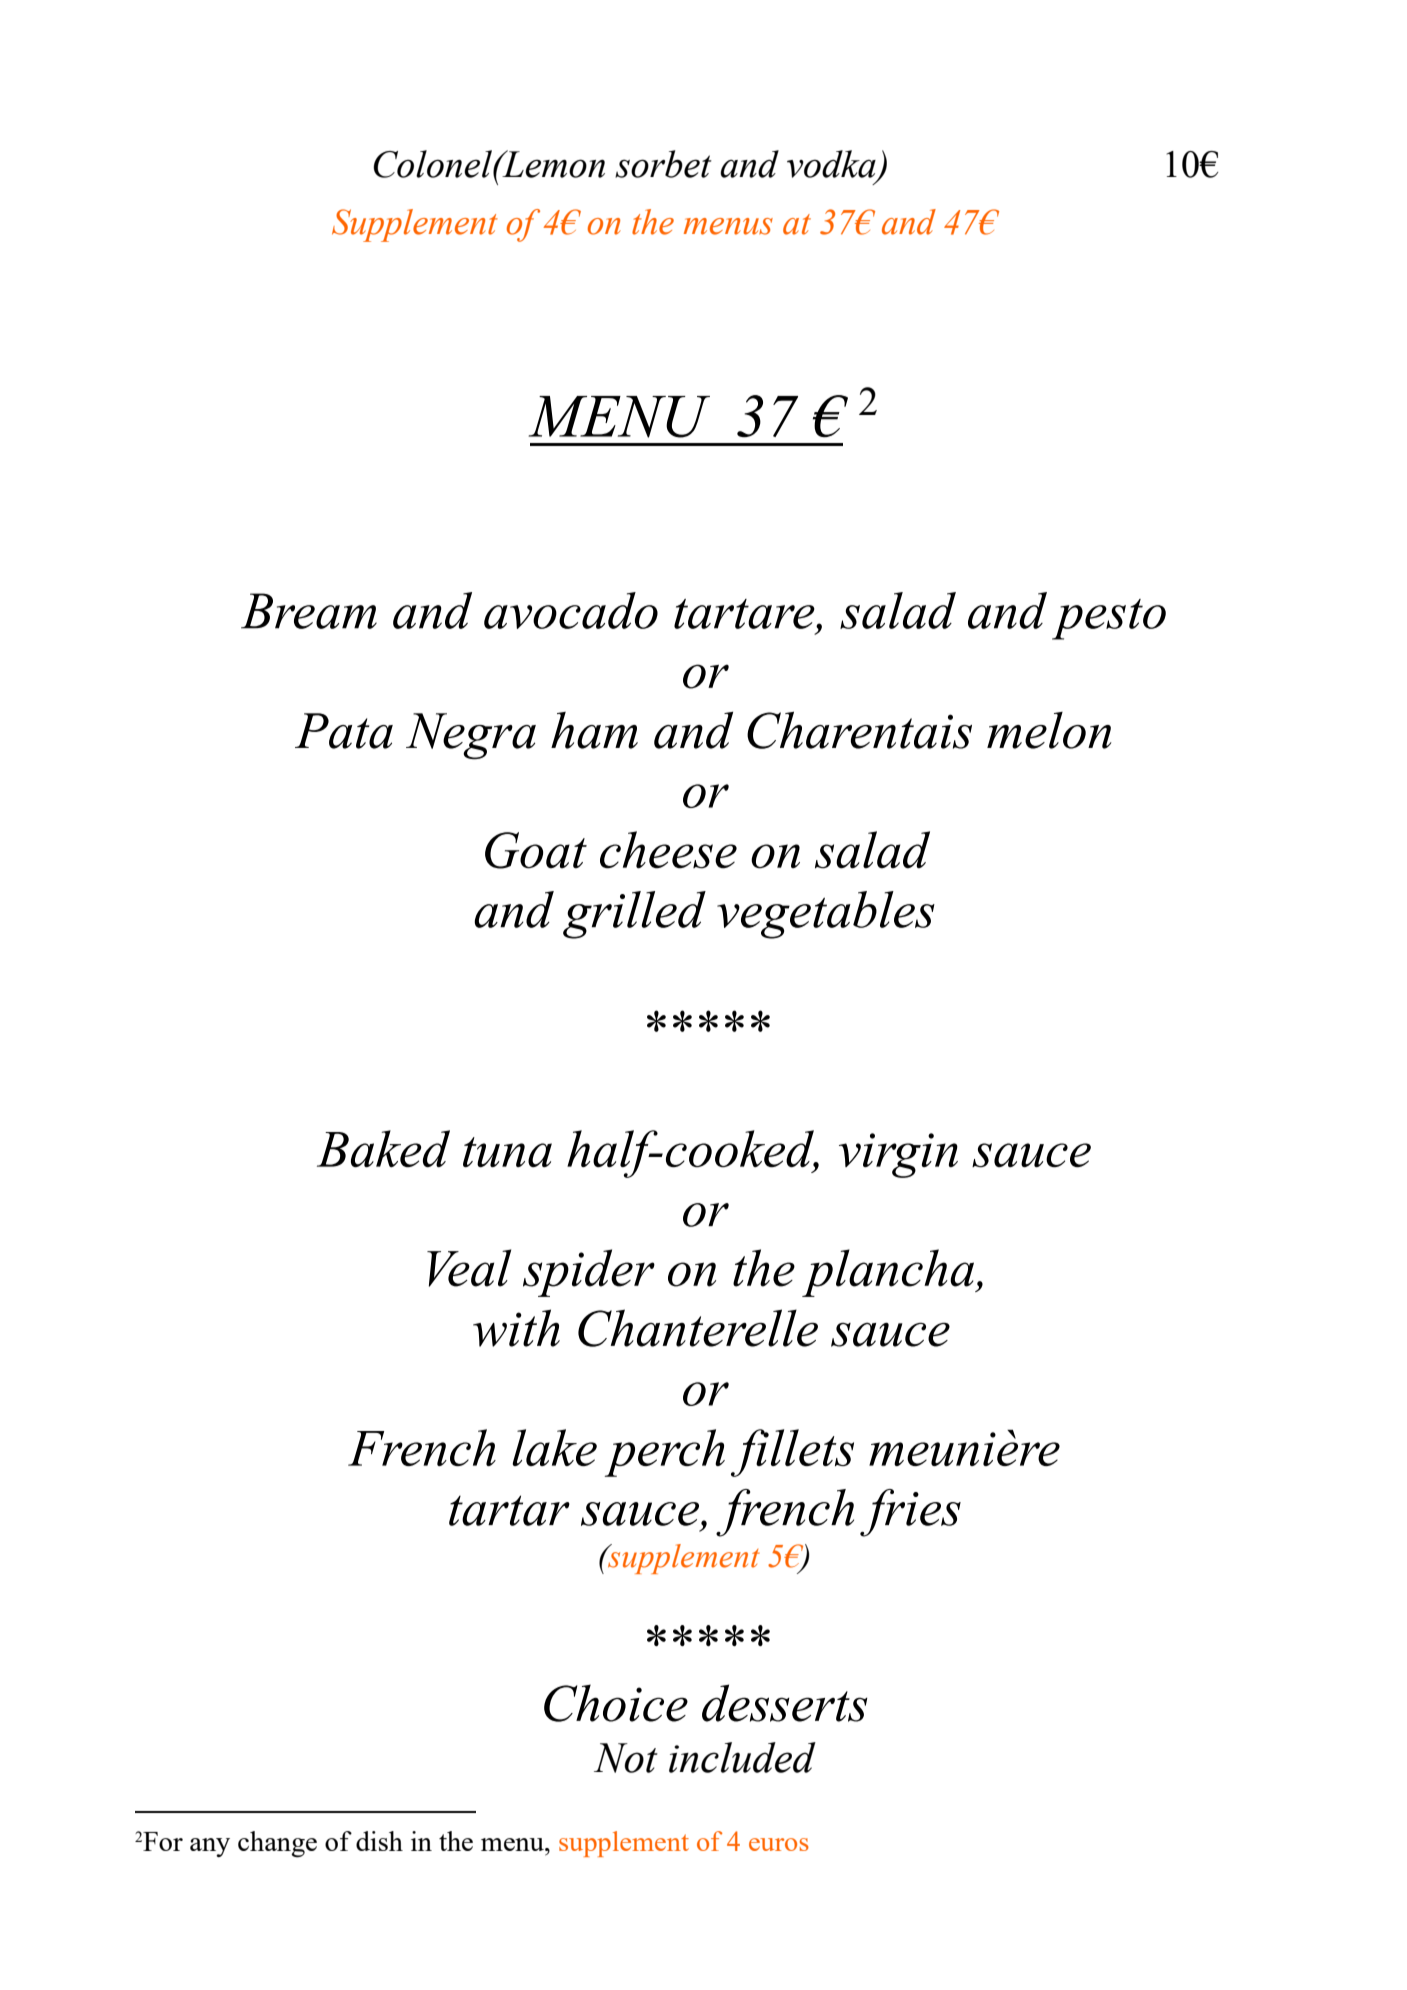 Image resolution: width=1407 pixels, height=1990 pixels. I want to click on change, so click(277, 1844).
